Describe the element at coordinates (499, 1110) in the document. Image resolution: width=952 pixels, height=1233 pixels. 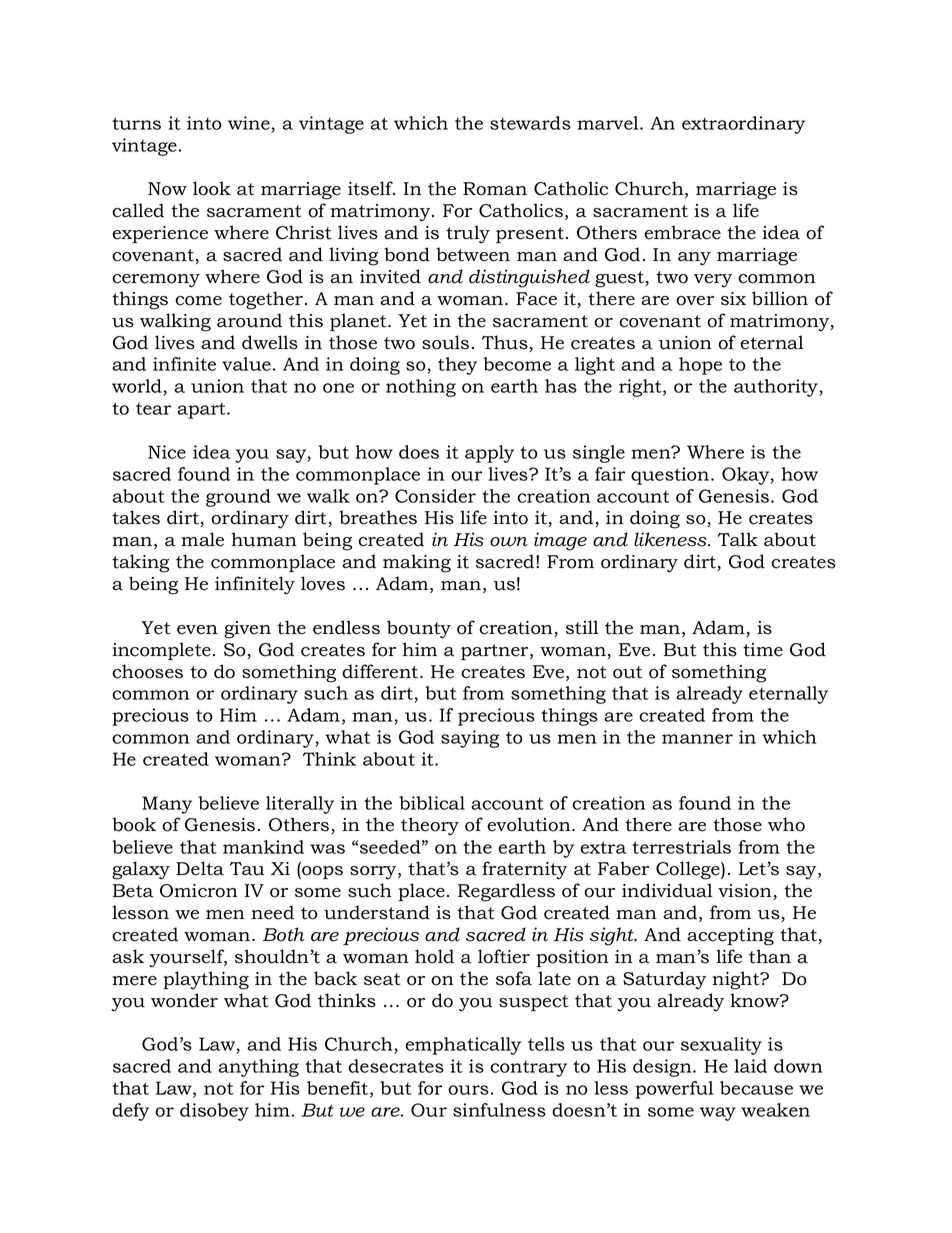
I see `sinfulness` at that location.
